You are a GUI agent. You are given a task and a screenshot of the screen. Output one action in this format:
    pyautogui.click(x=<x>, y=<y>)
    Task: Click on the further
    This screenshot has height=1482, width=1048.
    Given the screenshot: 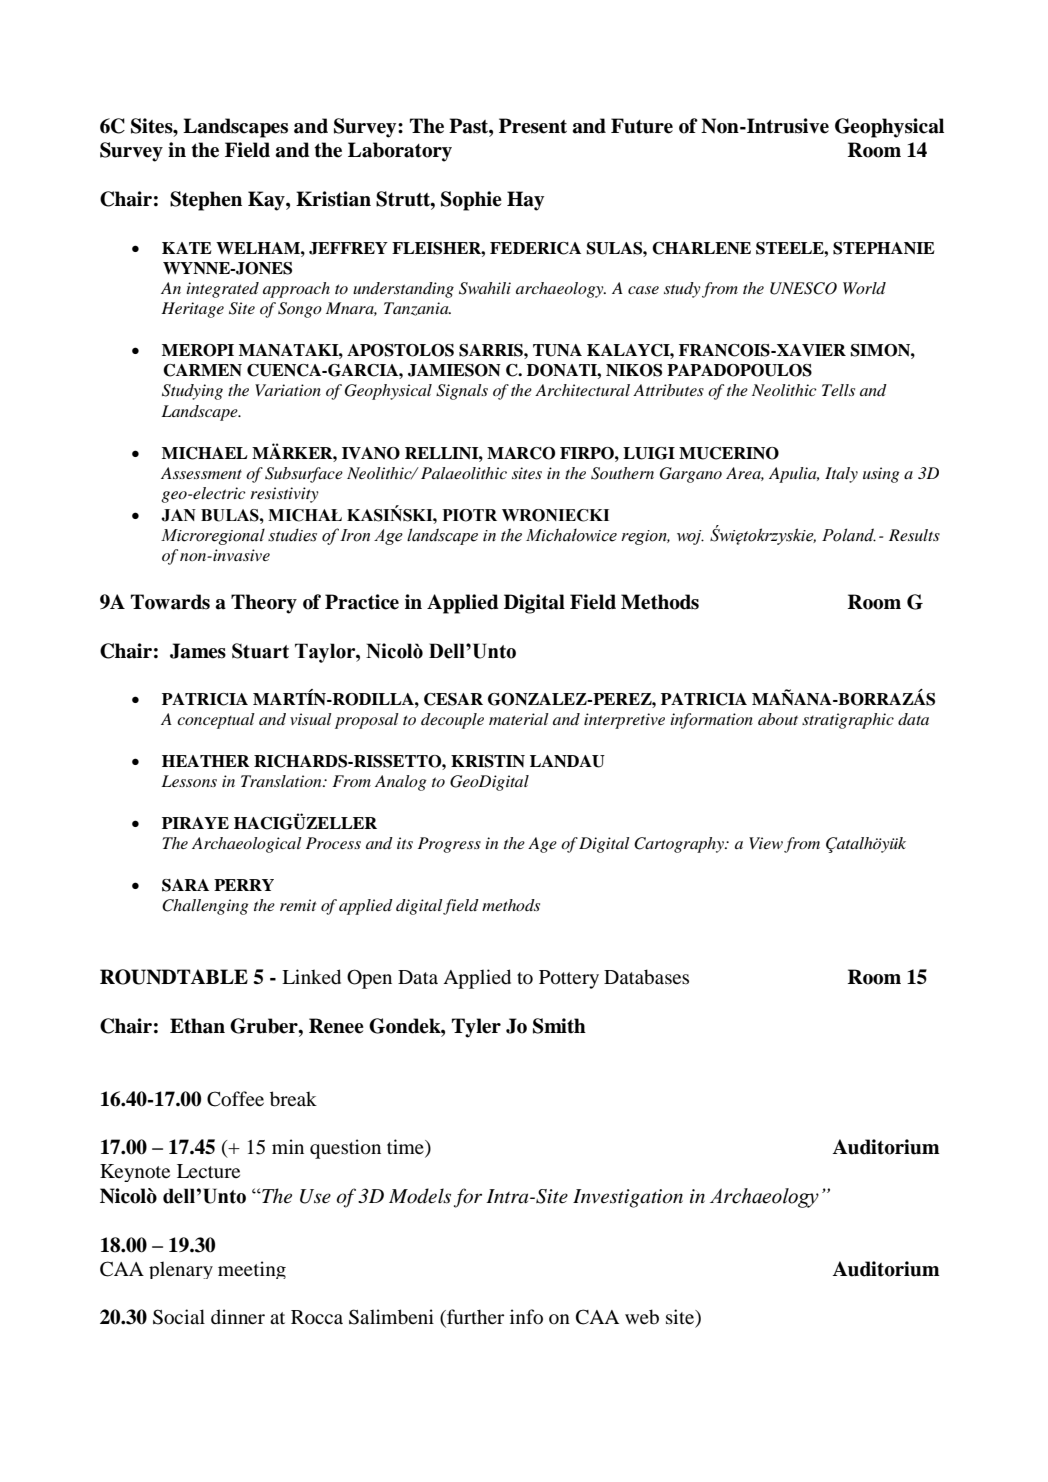 What is the action you would take?
    pyautogui.click(x=474, y=1318)
